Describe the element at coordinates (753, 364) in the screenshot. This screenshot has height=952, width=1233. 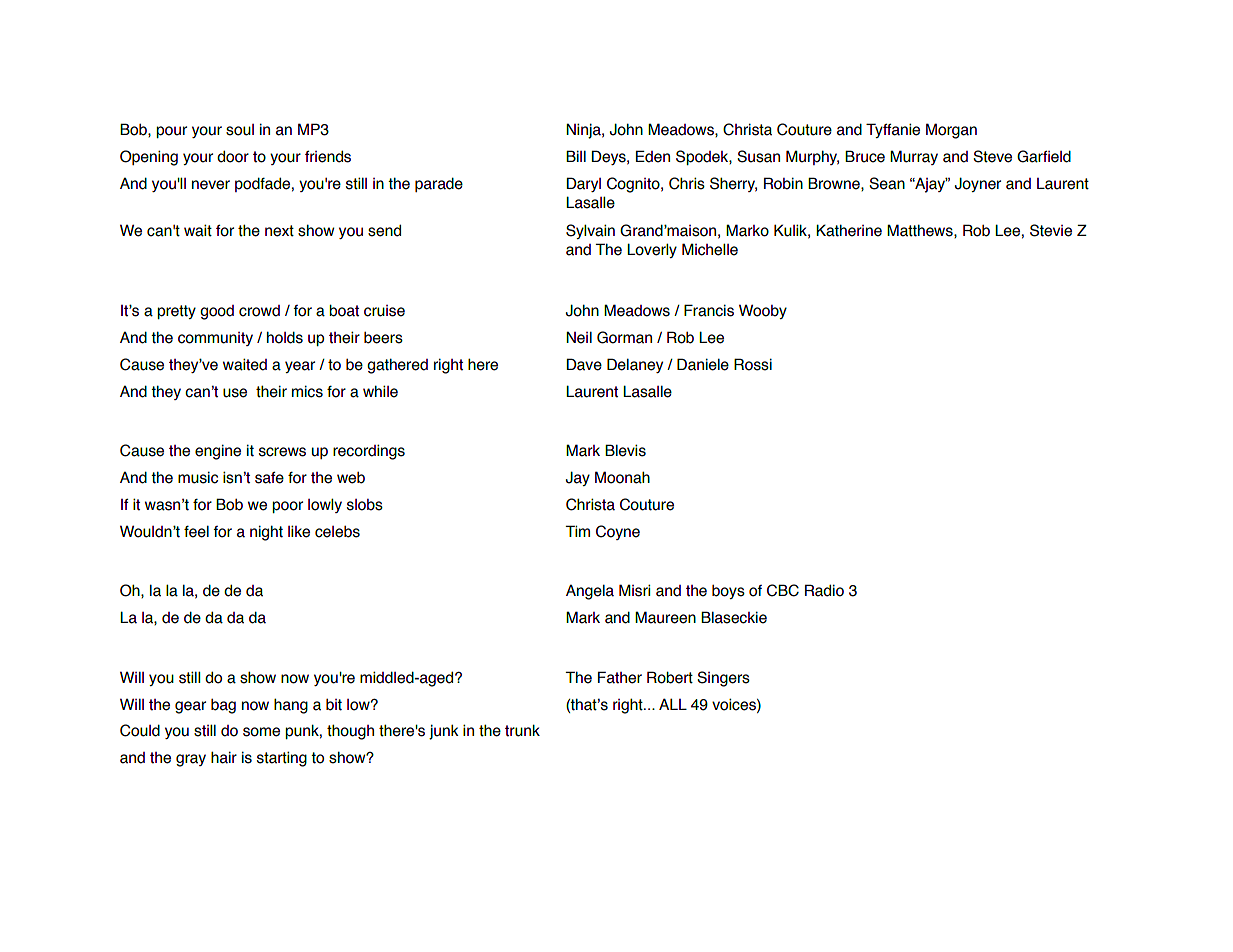
I see `Rossi` at that location.
